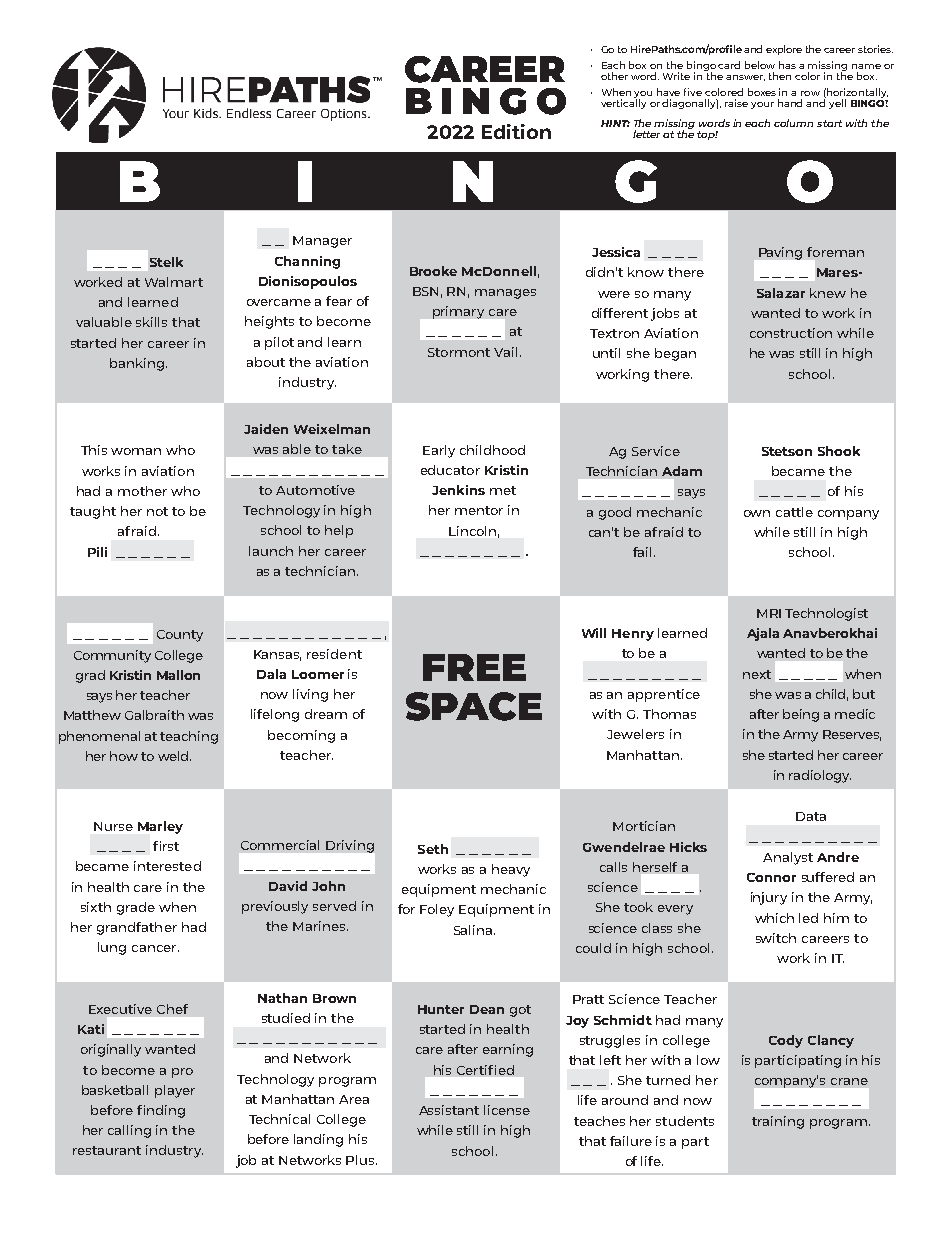 The height and width of the screenshot is (1233, 952). Describe the element at coordinates (161, 1111) in the screenshot. I see `finding` at that location.
